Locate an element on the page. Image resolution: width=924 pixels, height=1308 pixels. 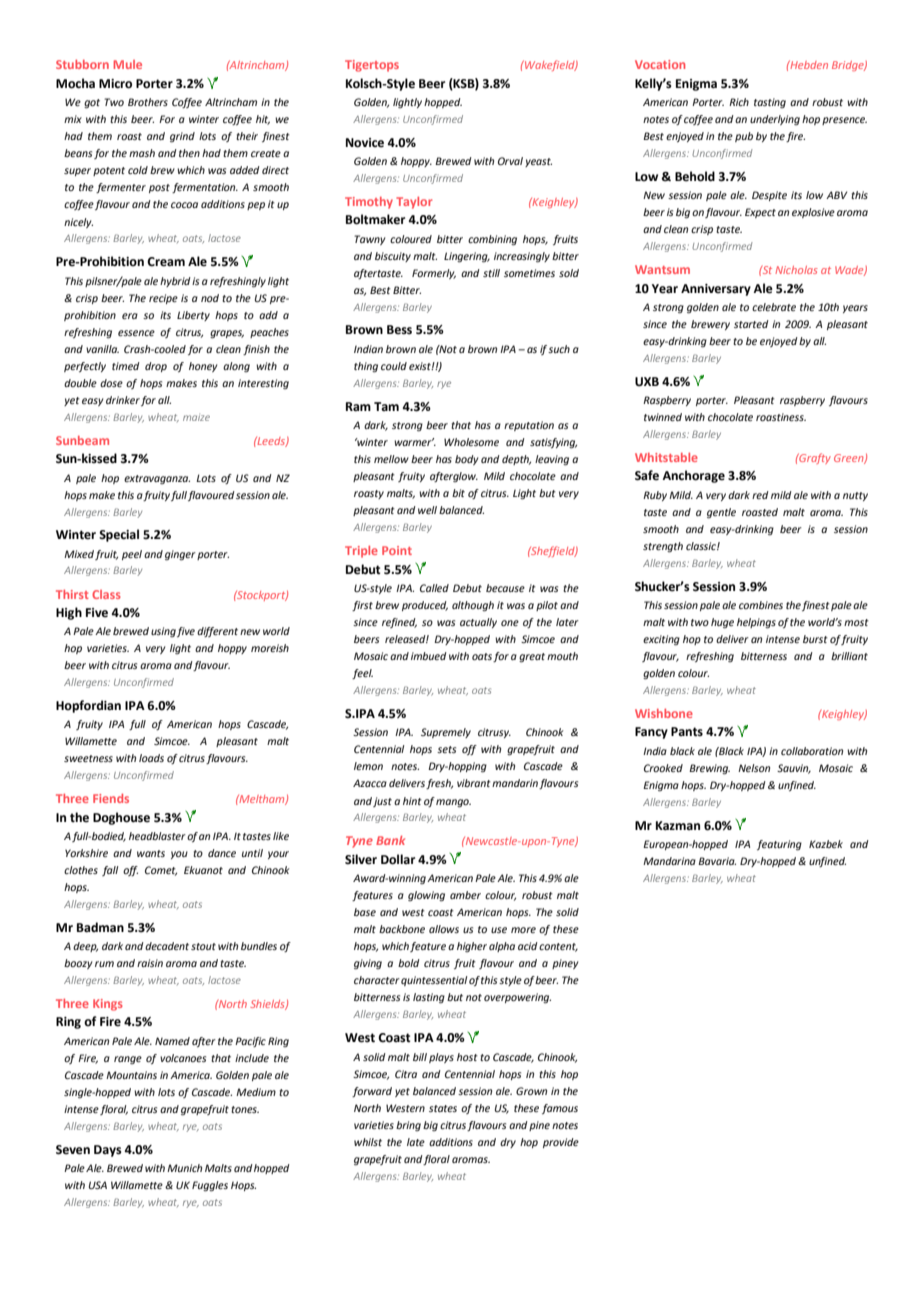
started is located at coordinates (751, 324).
